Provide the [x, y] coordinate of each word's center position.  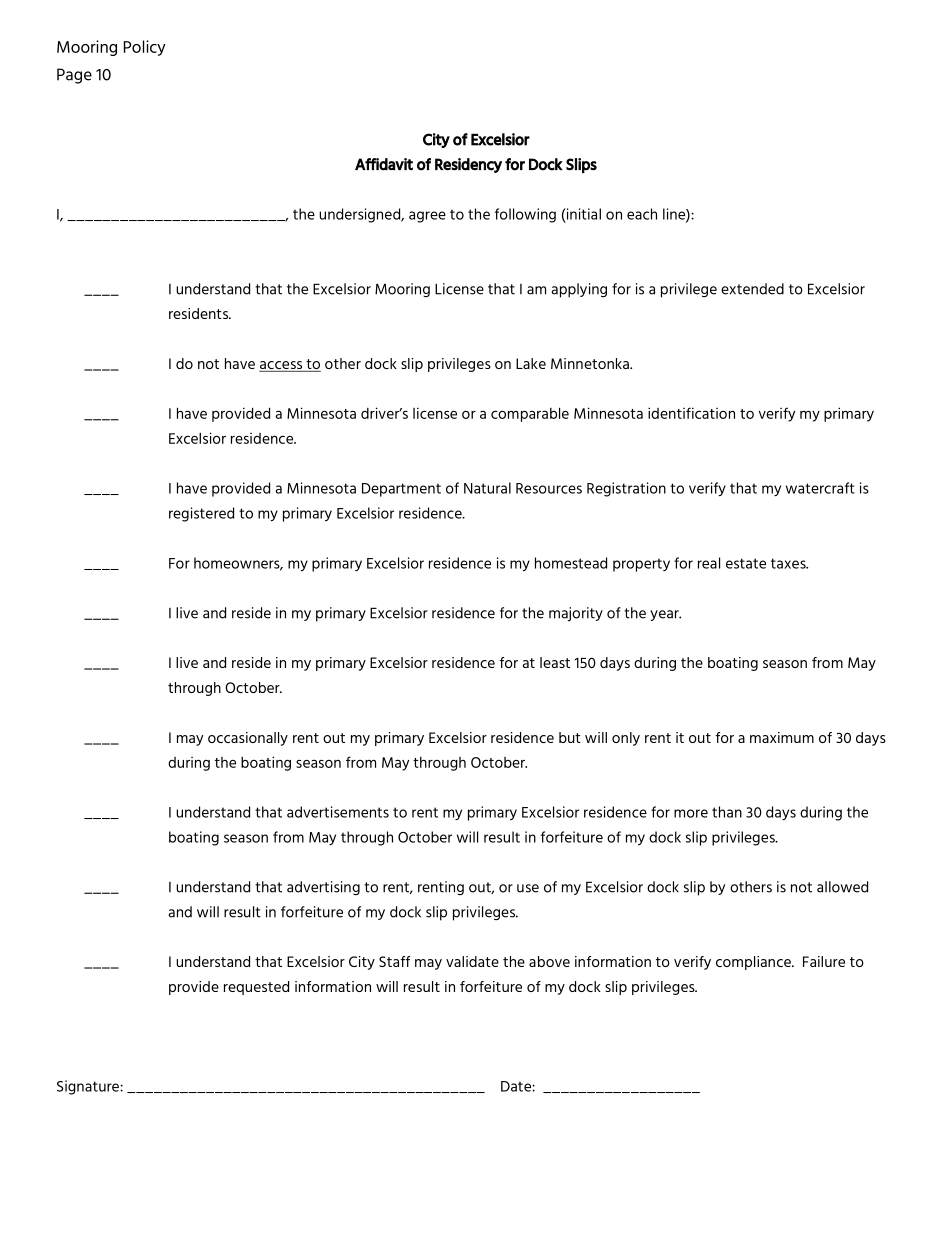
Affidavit [384, 164]
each [642, 214]
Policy [145, 48]
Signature [89, 1087]
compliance [754, 963]
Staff [394, 961]
